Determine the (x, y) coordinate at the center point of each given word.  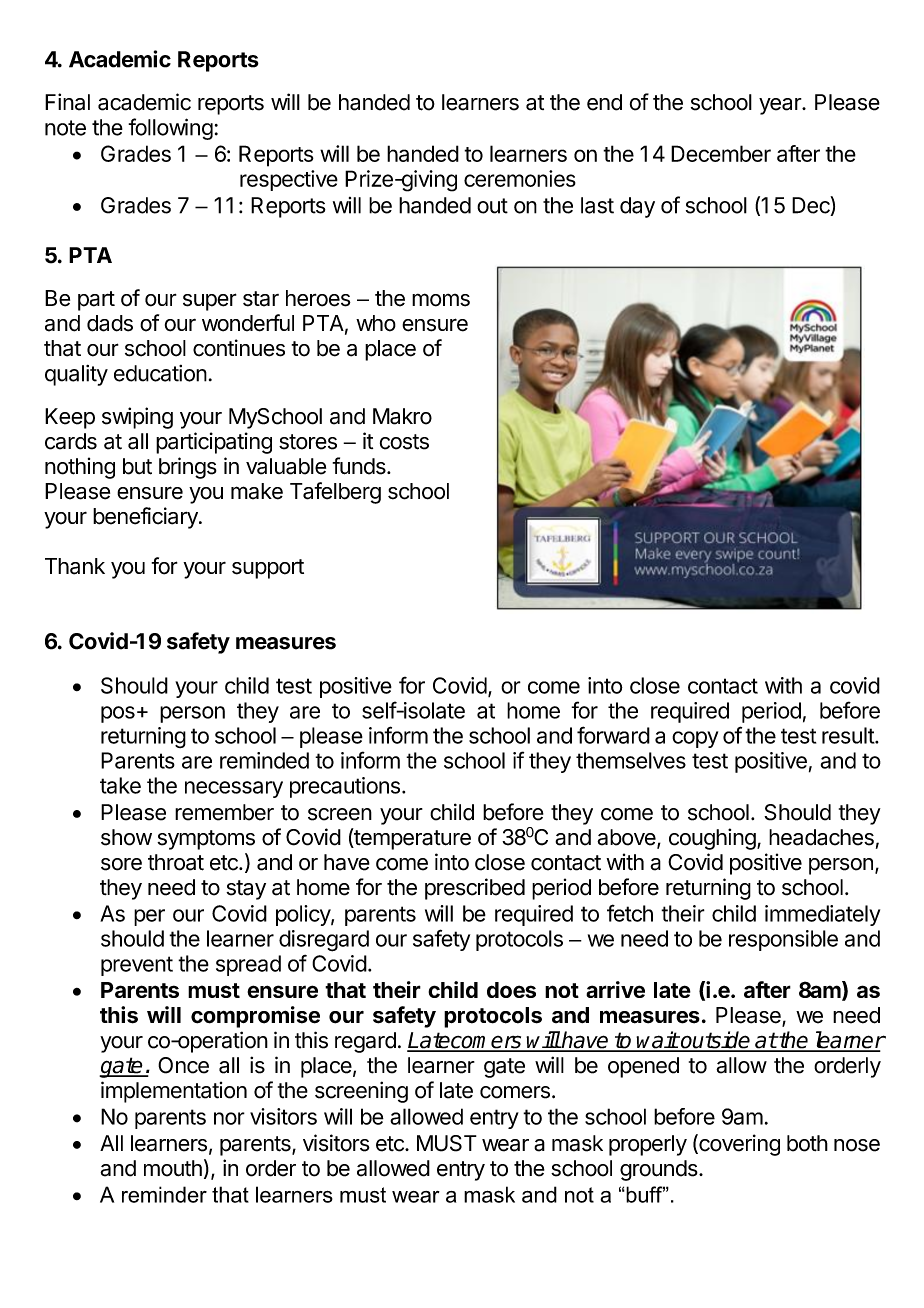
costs (404, 442)
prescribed (475, 889)
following (170, 129)
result (849, 735)
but (137, 466)
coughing (712, 839)
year (781, 106)
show (126, 837)
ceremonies (520, 178)
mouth (173, 1168)
